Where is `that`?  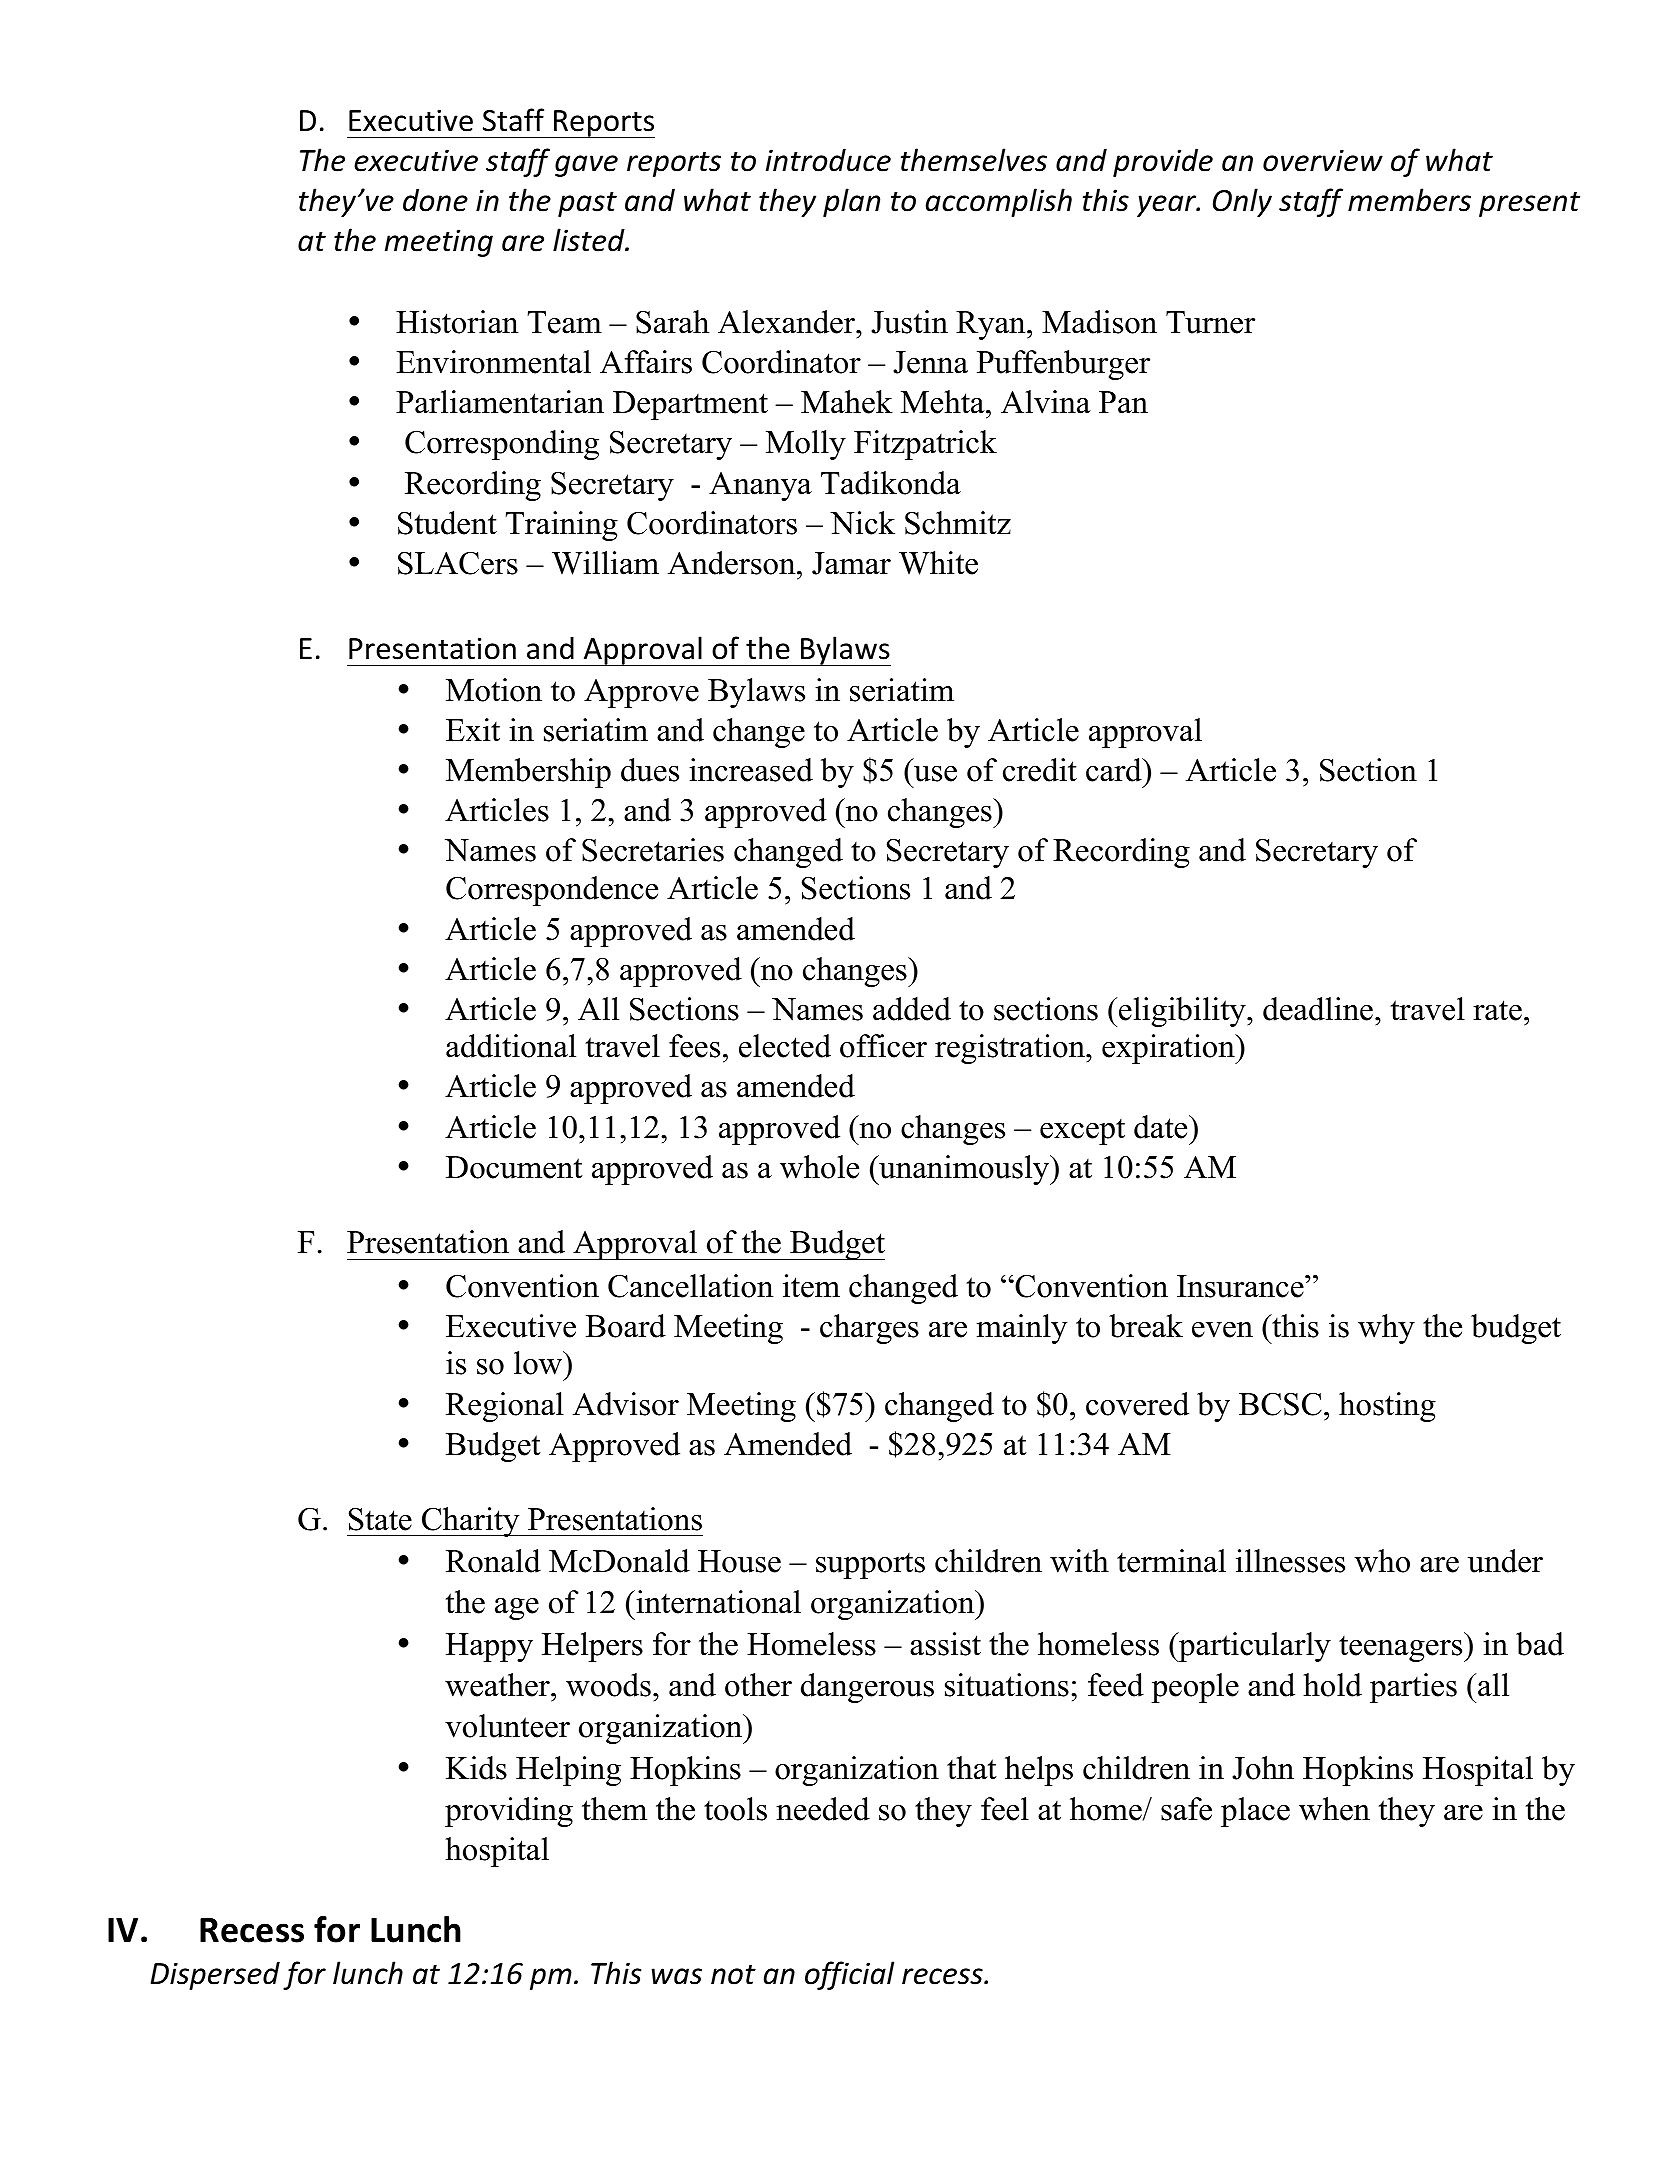 that is located at coordinates (972, 1768).
